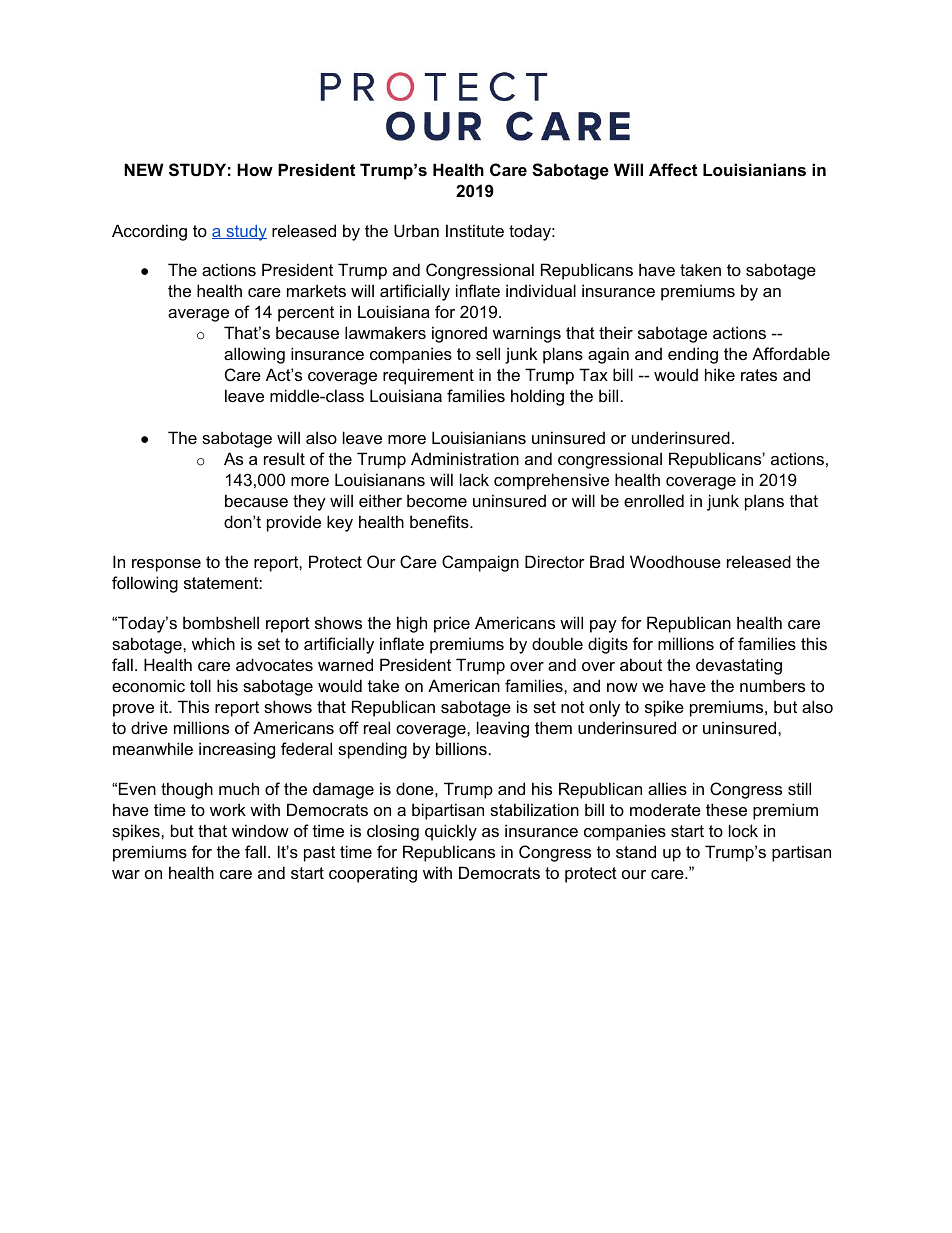 This screenshot has height=1233, width=952. Describe the element at coordinates (503, 729) in the screenshot. I see `leaving` at that location.
